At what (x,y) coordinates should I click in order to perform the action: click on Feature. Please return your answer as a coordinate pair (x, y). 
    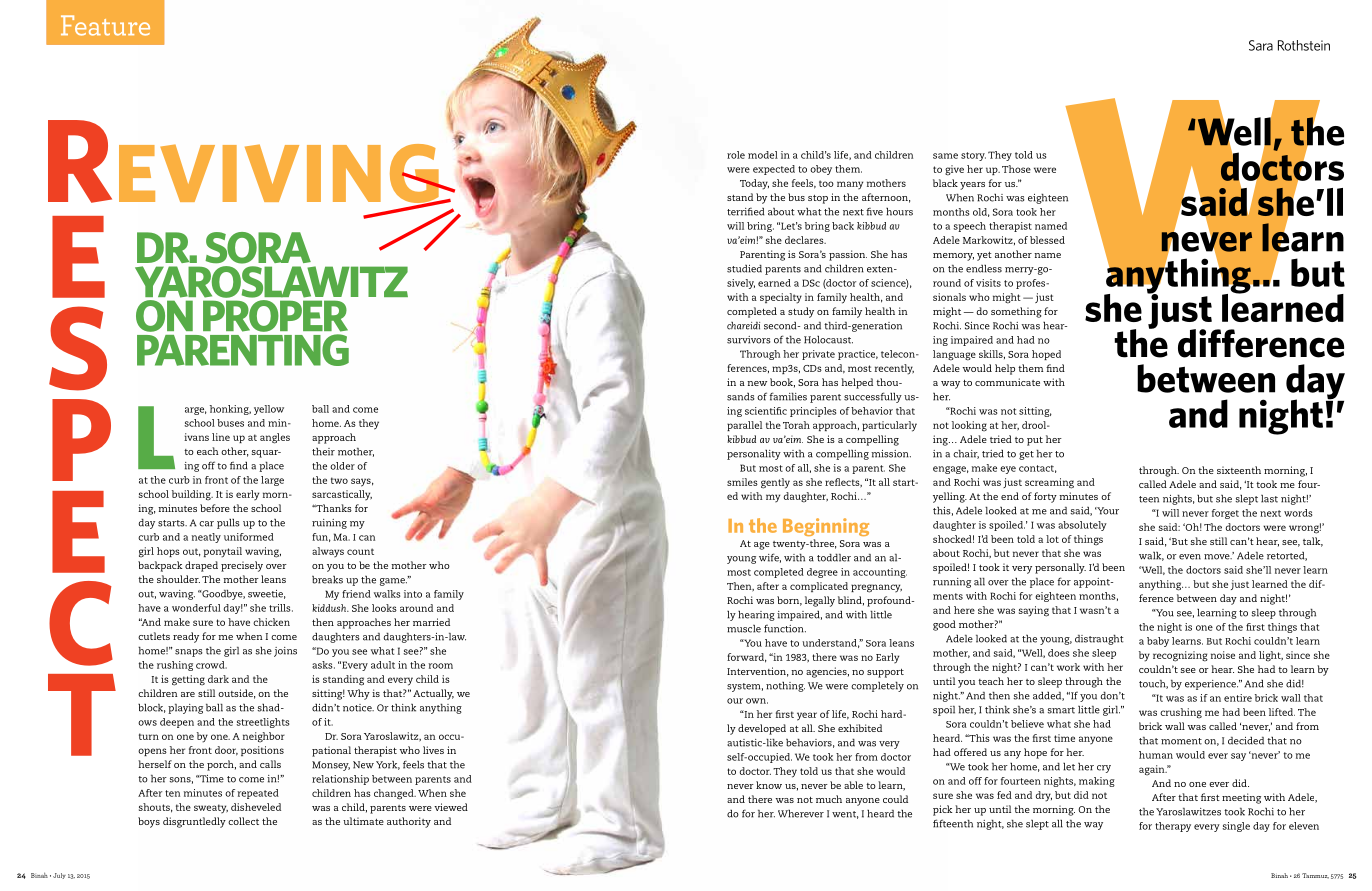
    Looking at the image, I should click on (105, 25).
